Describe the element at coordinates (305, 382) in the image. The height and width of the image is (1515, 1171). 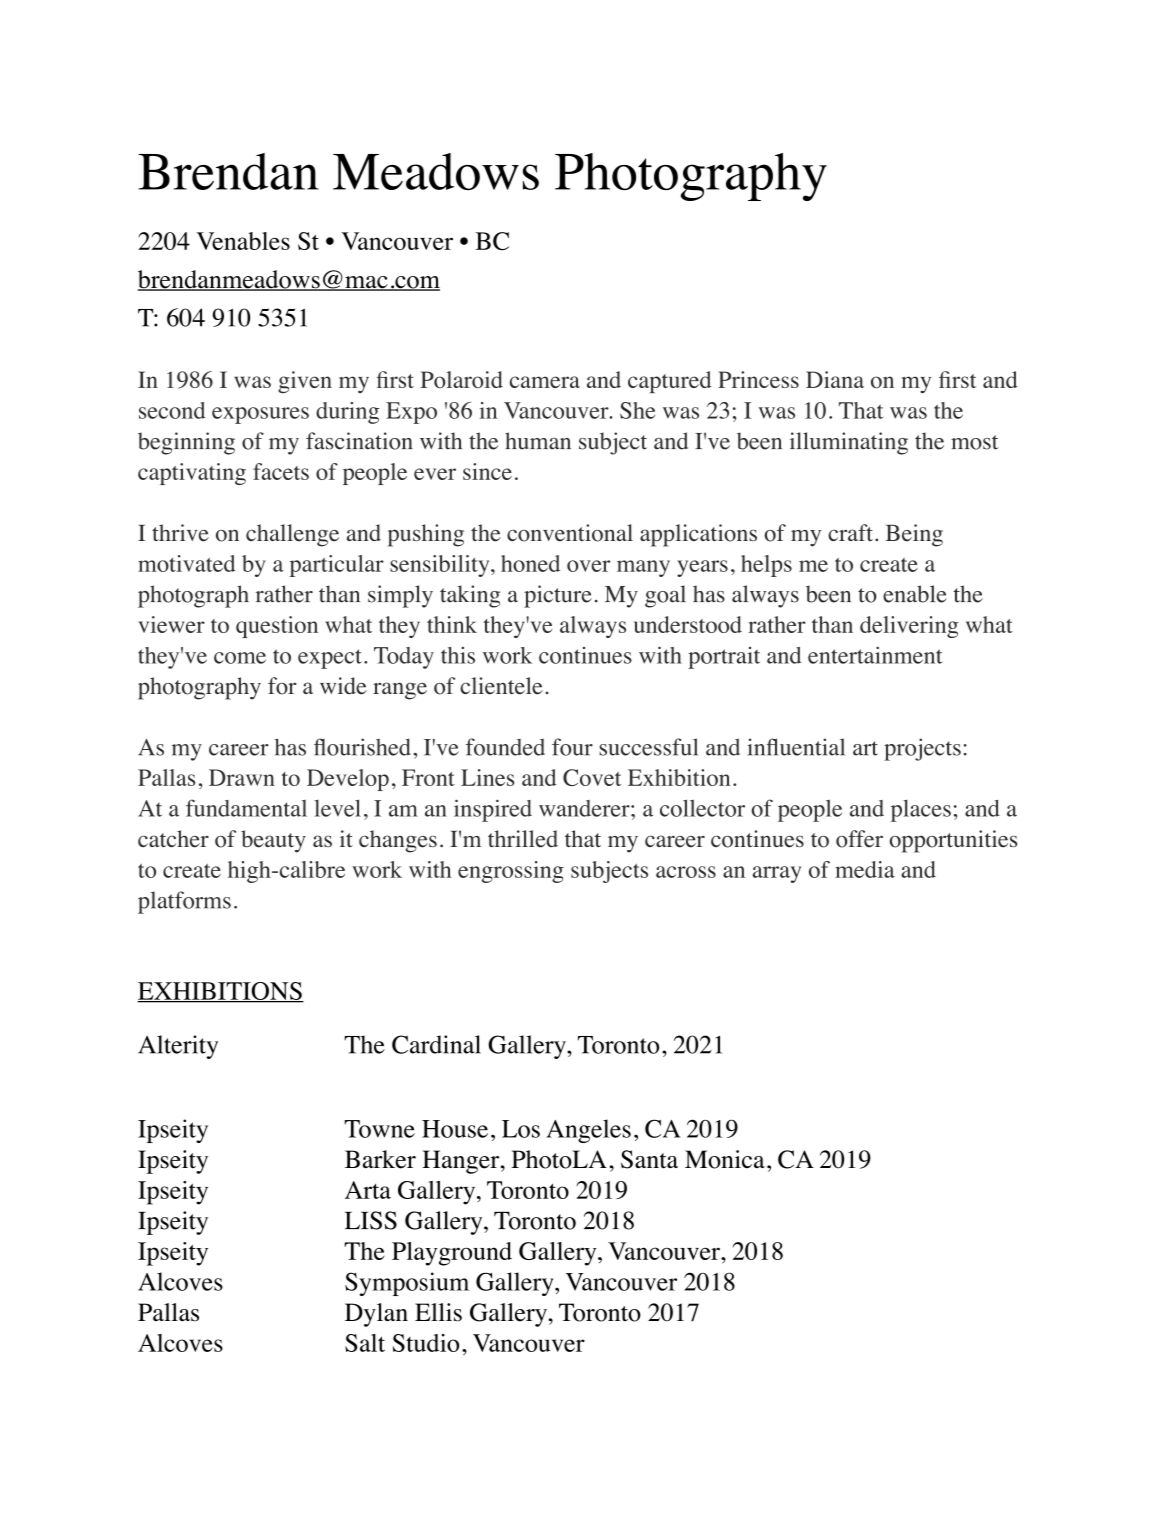
I see `given` at that location.
